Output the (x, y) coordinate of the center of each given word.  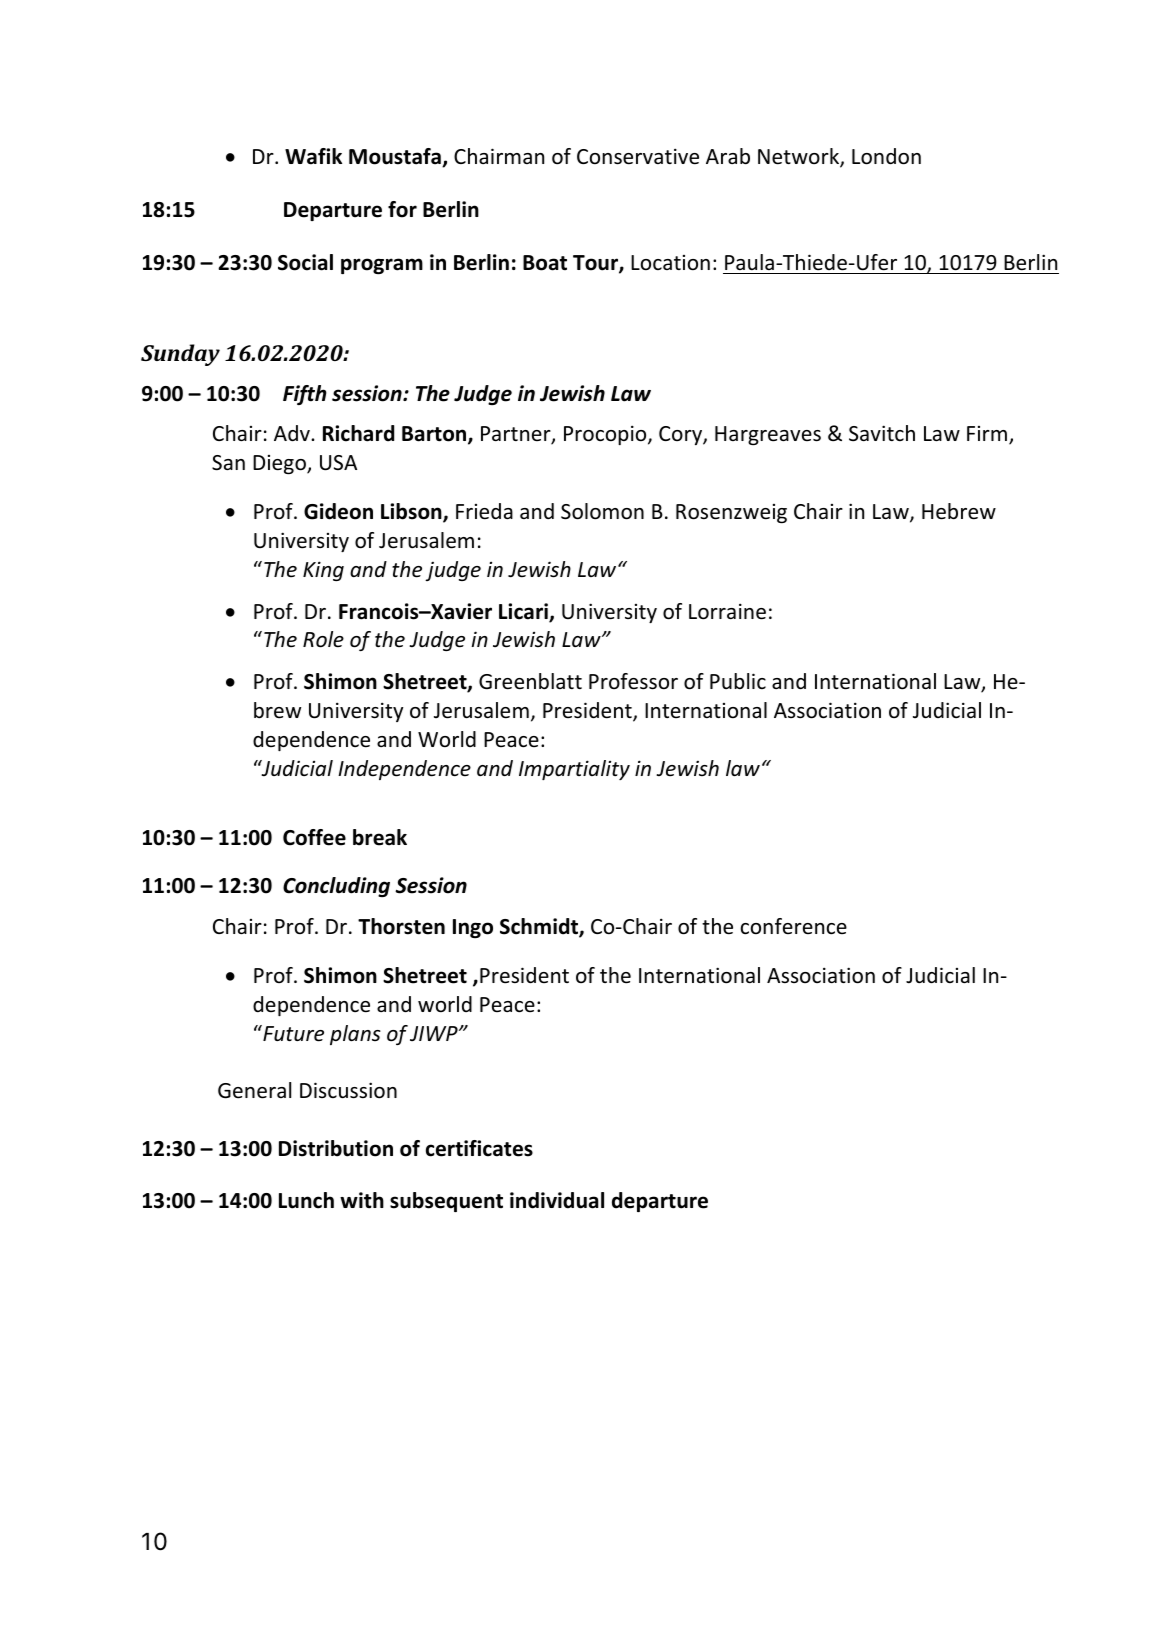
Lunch (306, 1200)
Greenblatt (530, 681)
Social (305, 262)
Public (738, 681)
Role (323, 639)
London (886, 156)
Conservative (638, 156)
